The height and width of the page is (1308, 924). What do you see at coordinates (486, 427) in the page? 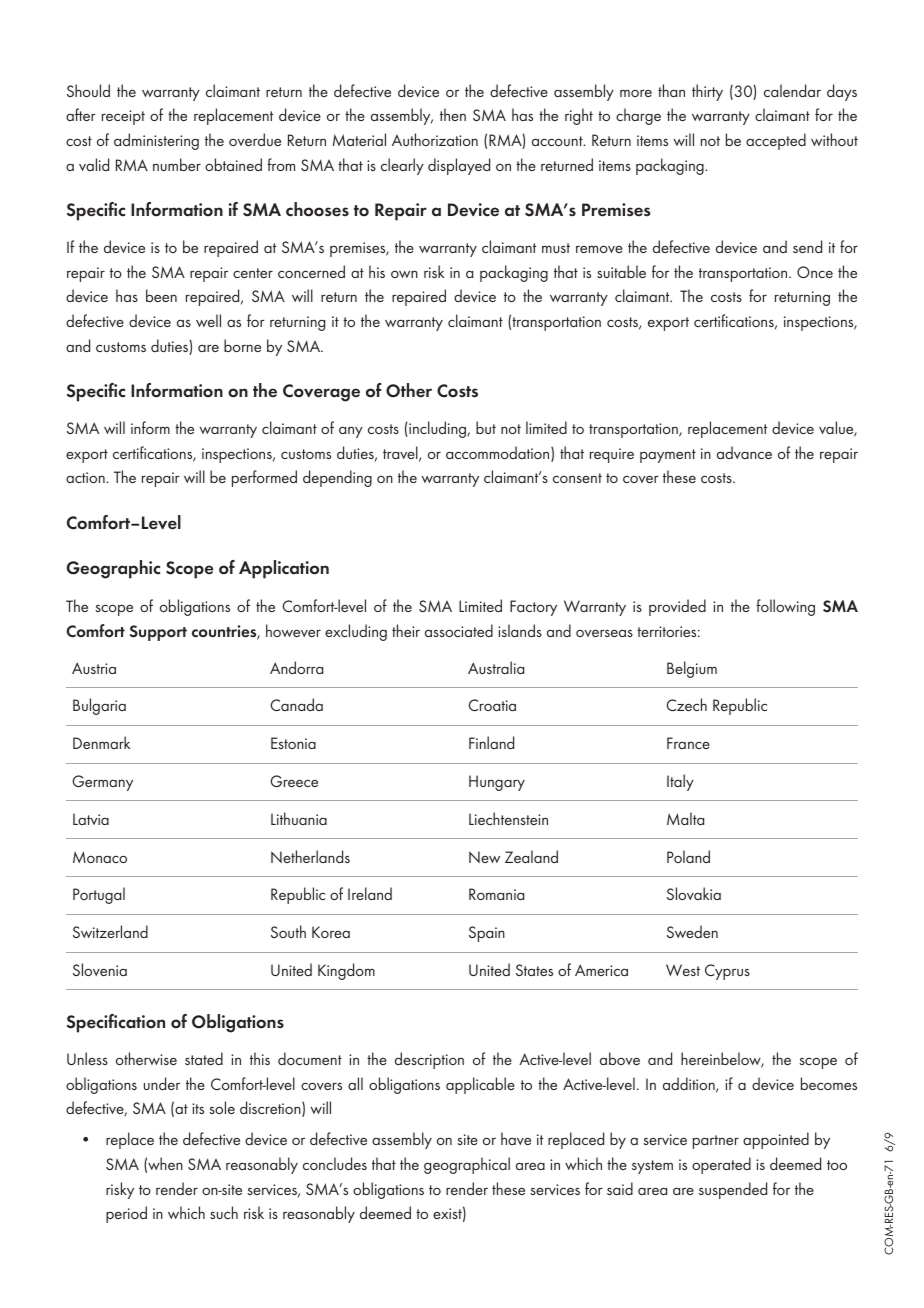
I see `but` at bounding box center [486, 427].
